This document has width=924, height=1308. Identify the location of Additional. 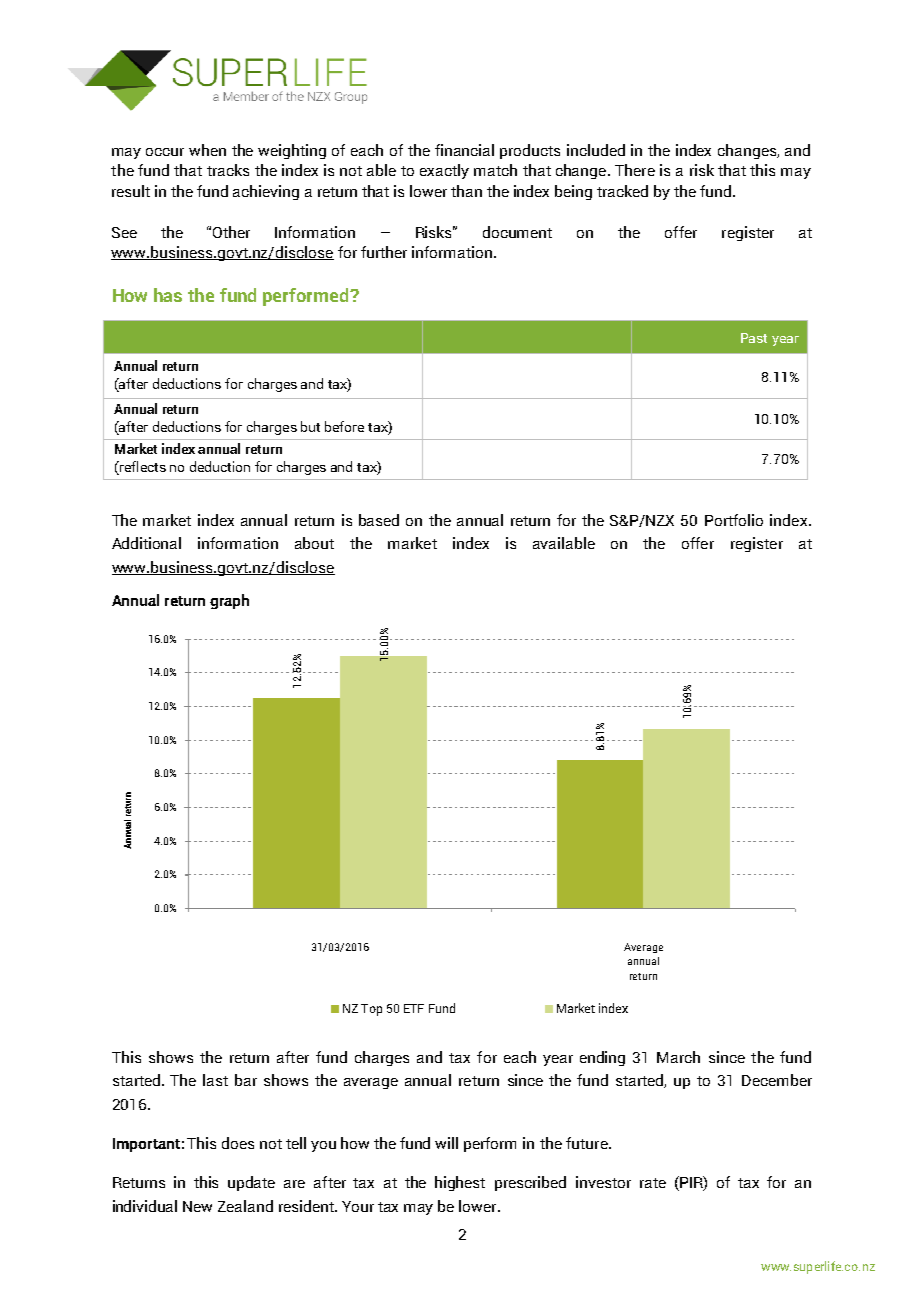
(146, 543).
